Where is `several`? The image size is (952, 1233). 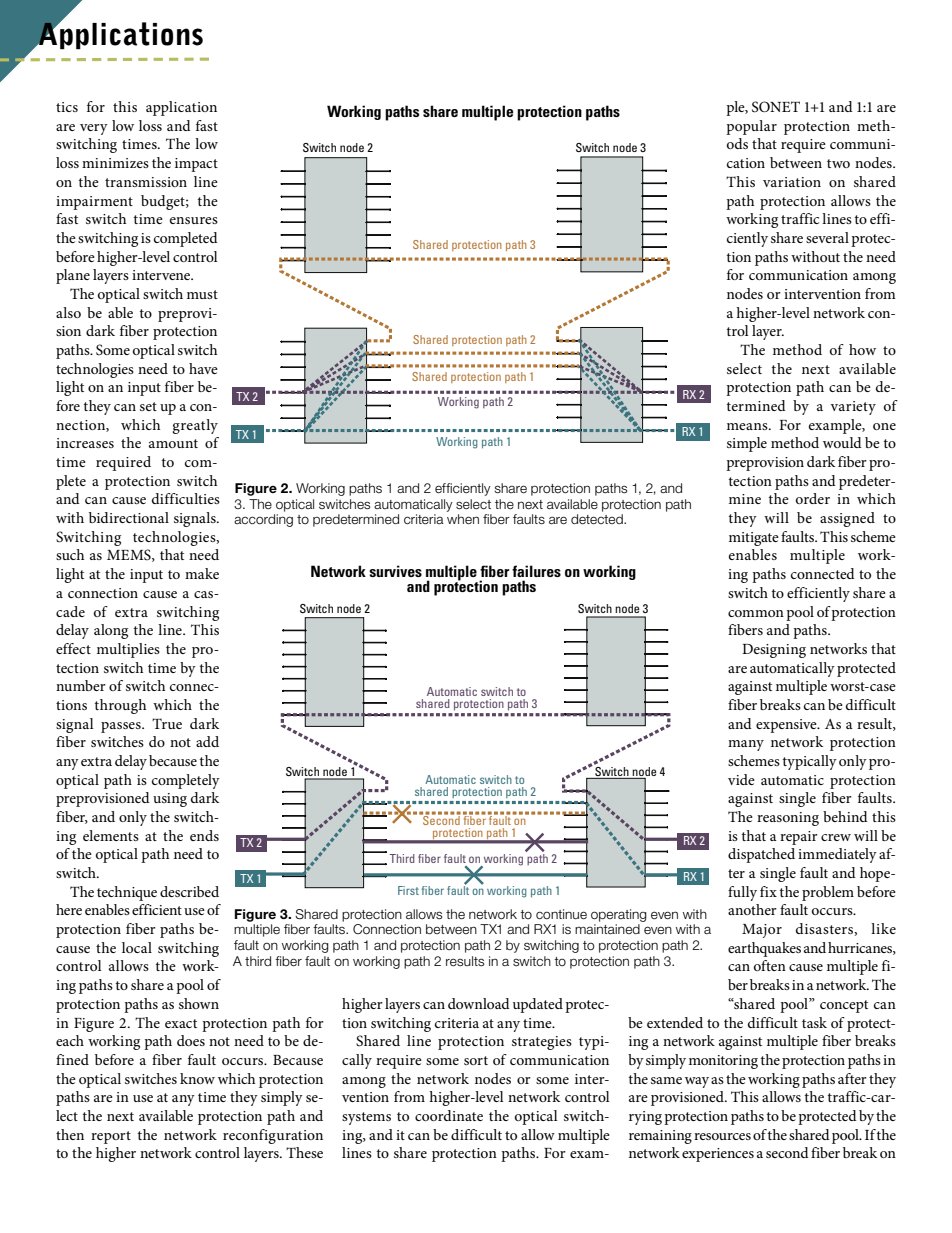 several is located at coordinates (827, 237).
